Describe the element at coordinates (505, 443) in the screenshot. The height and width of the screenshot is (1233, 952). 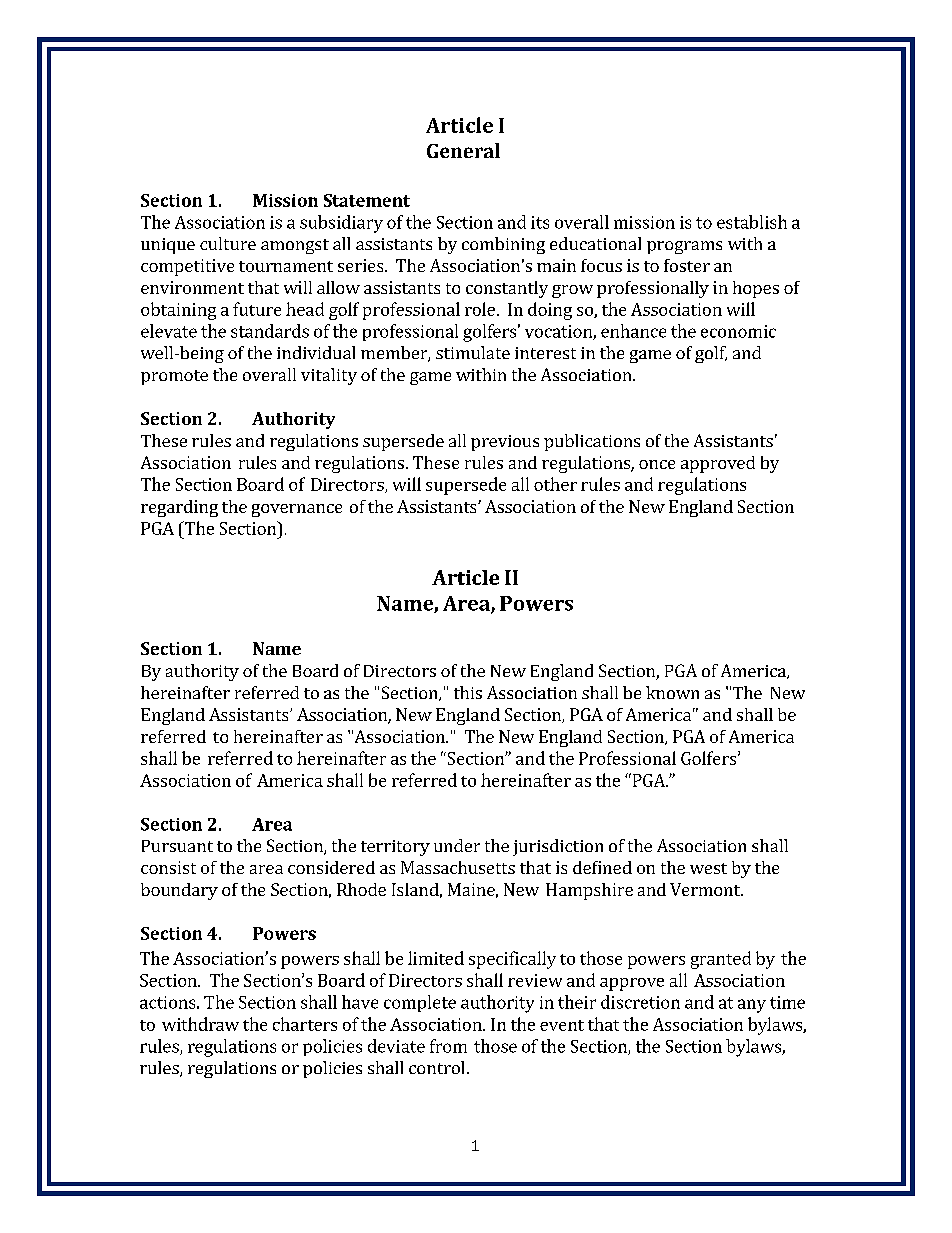
I see `previous` at that location.
